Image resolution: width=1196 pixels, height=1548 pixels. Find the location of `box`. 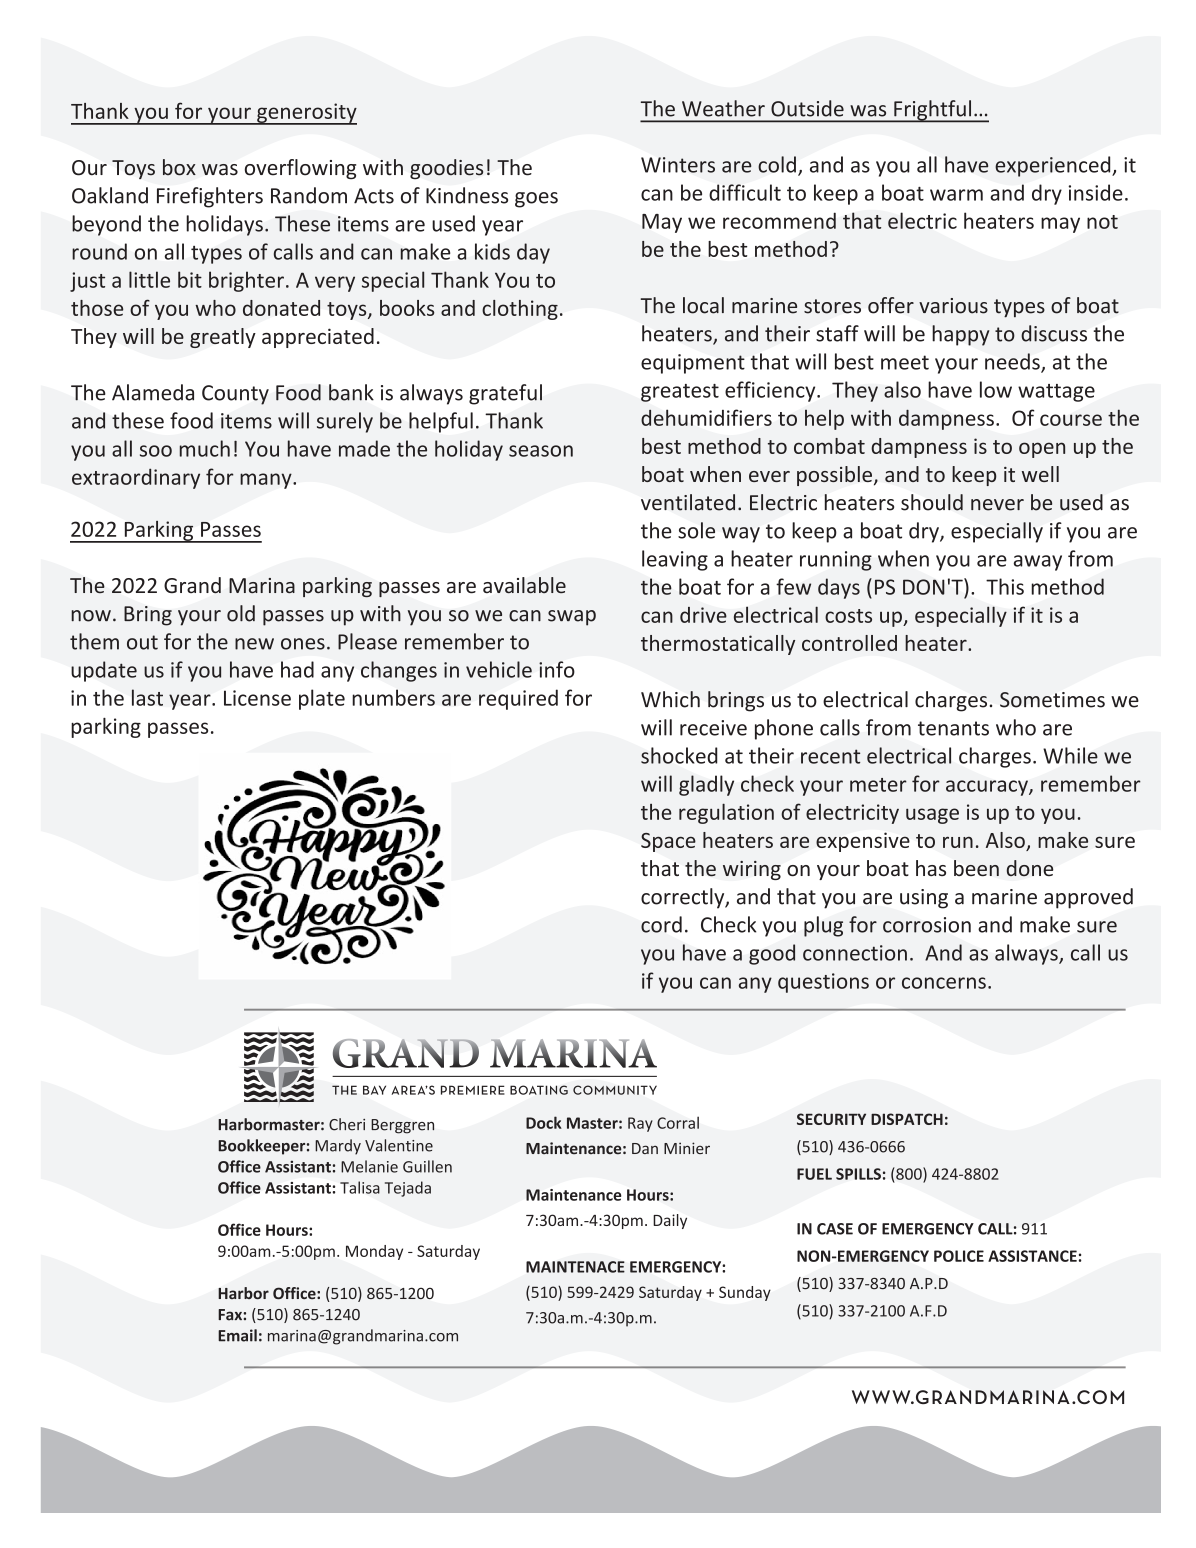

box is located at coordinates (179, 167).
